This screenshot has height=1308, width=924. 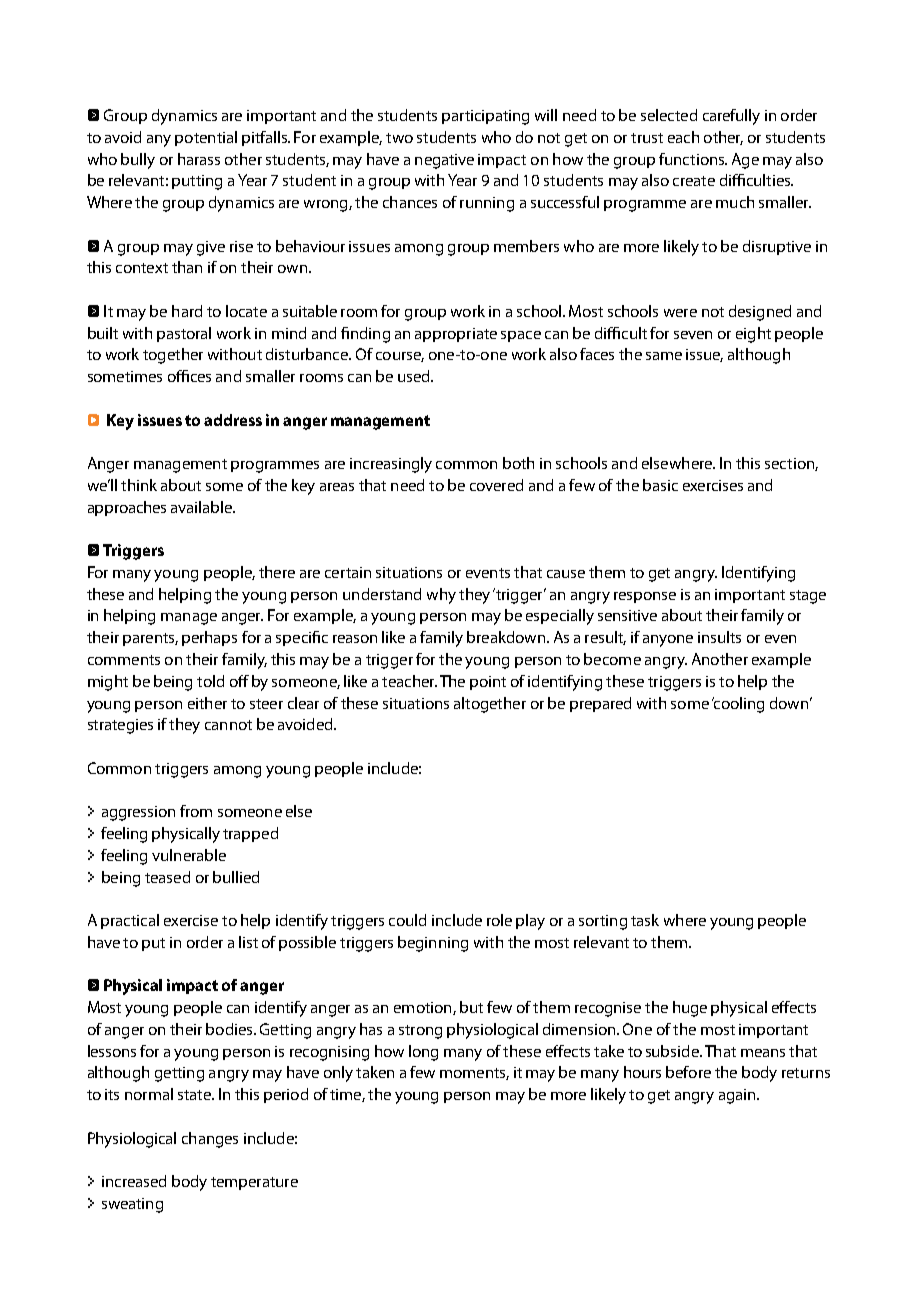 What do you see at coordinates (210, 1140) in the screenshot?
I see `changes` at bounding box center [210, 1140].
